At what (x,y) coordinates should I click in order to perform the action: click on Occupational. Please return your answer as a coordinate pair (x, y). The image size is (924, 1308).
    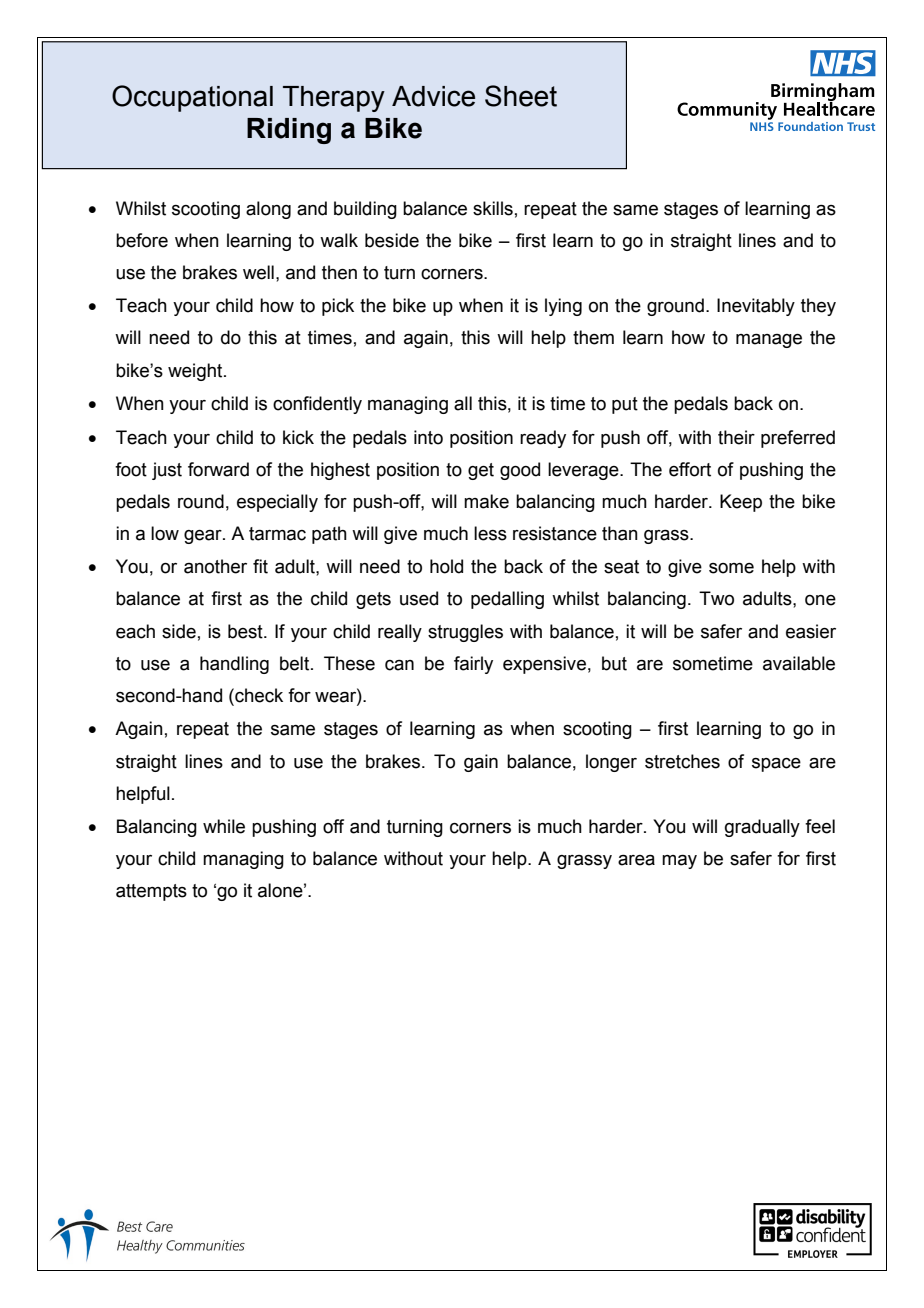
    Looking at the image, I should click on (192, 98).
